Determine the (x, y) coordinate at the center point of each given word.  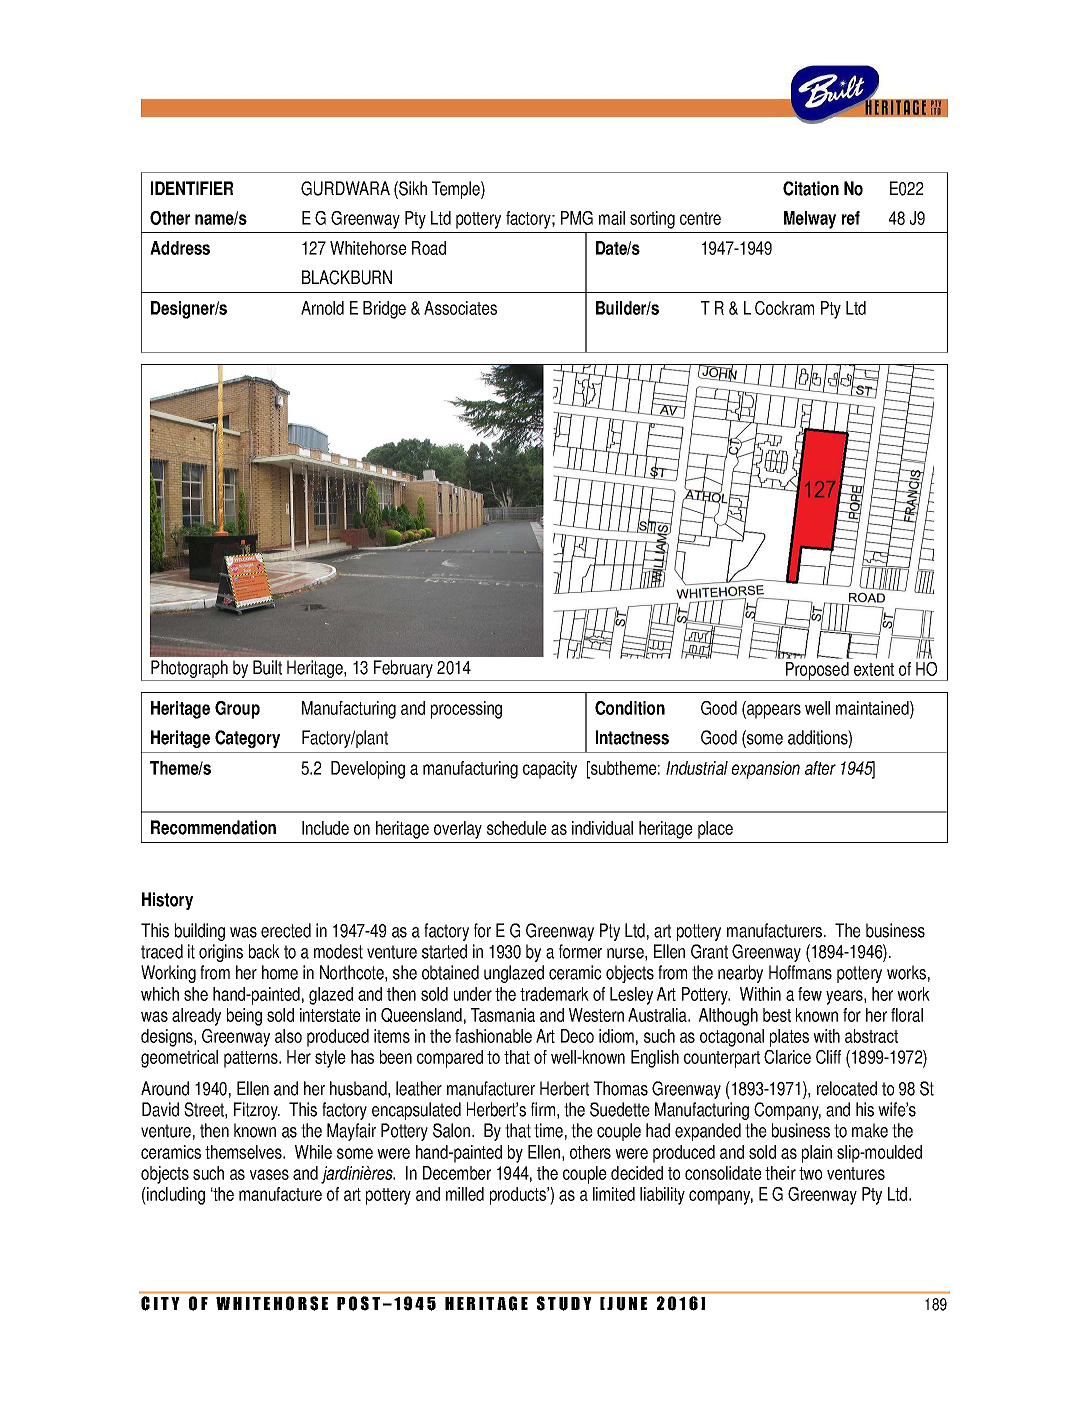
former (580, 951)
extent (874, 669)
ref (851, 218)
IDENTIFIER (192, 188)
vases (269, 1174)
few (810, 994)
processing (466, 710)
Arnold (322, 308)
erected (286, 930)
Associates (460, 308)
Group (237, 710)
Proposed (817, 671)
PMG (577, 218)
